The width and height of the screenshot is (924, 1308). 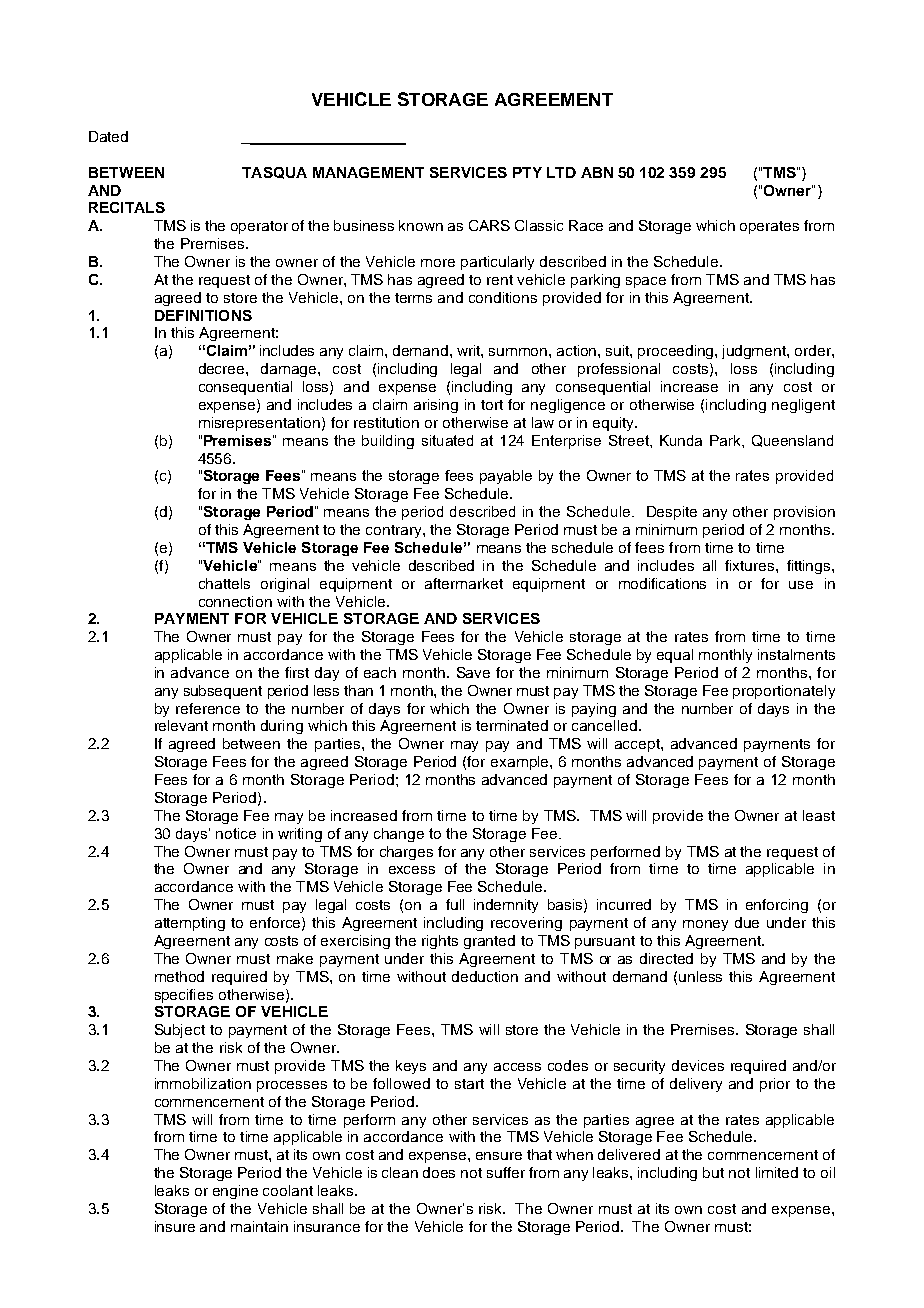 What do you see at coordinates (473, 672) in the screenshot?
I see `Save` at bounding box center [473, 672].
